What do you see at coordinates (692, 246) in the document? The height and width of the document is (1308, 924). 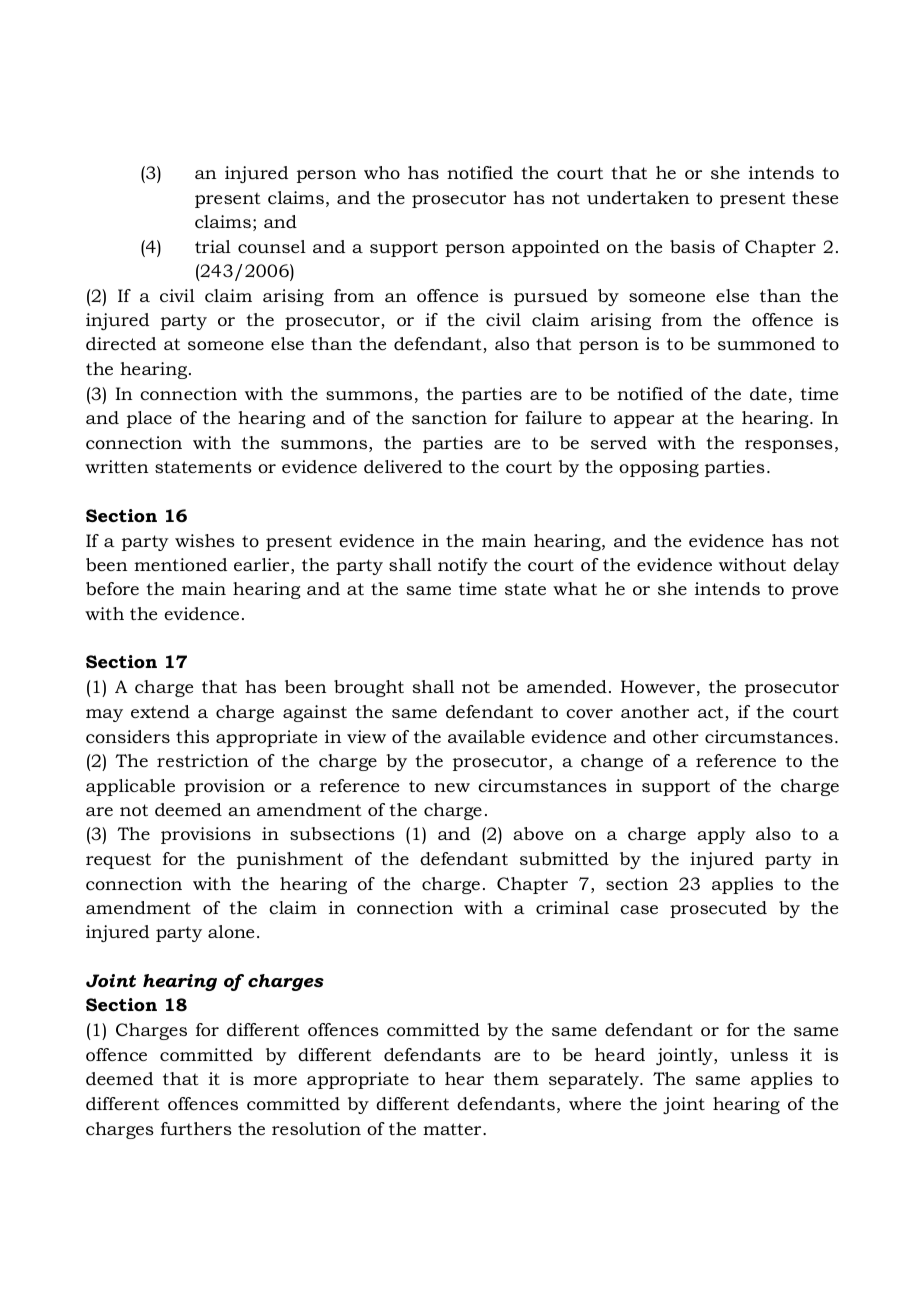 I see `basis` at bounding box center [692, 246].
